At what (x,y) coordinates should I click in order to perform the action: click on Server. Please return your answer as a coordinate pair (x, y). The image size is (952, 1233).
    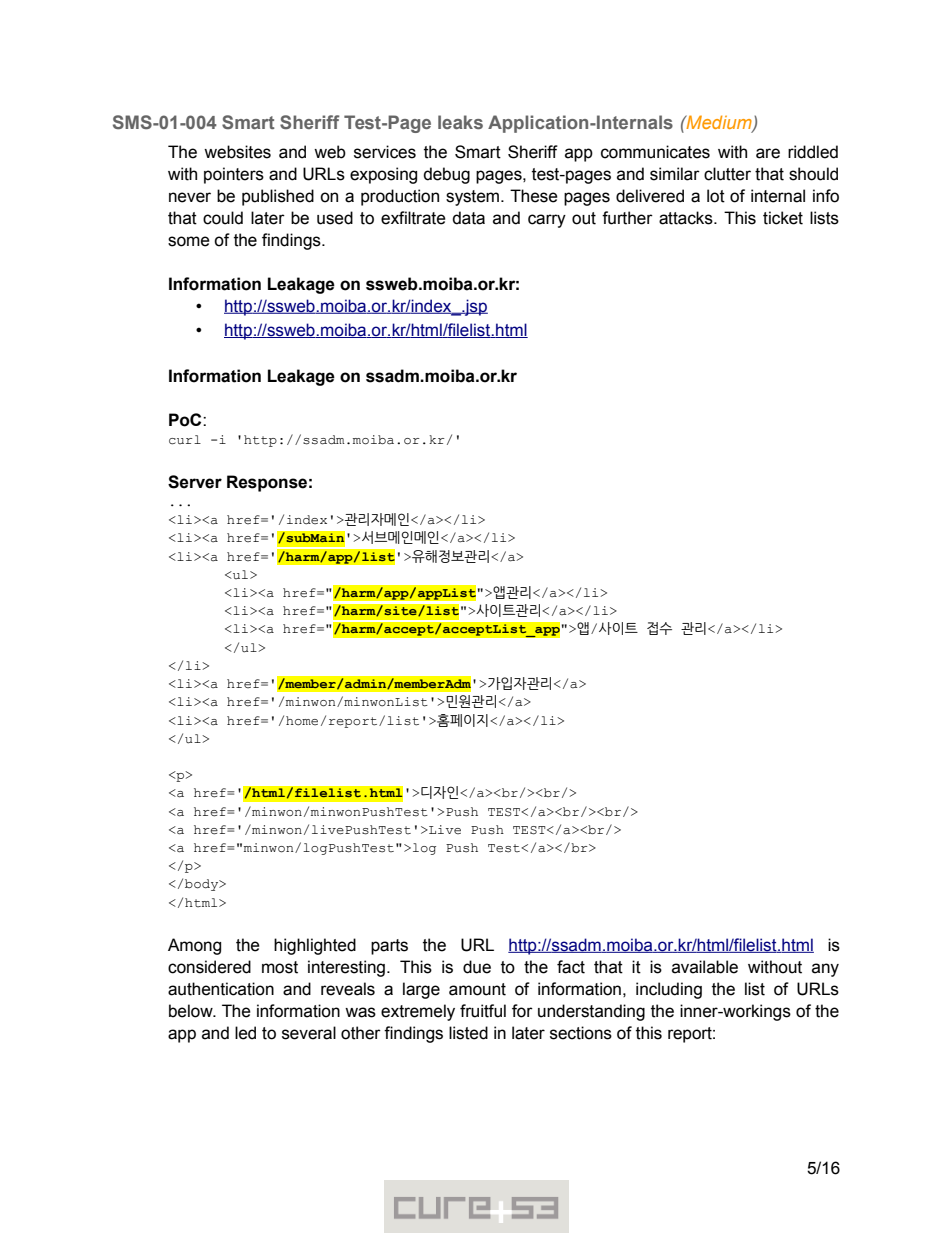
    Looking at the image, I should click on (195, 482).
